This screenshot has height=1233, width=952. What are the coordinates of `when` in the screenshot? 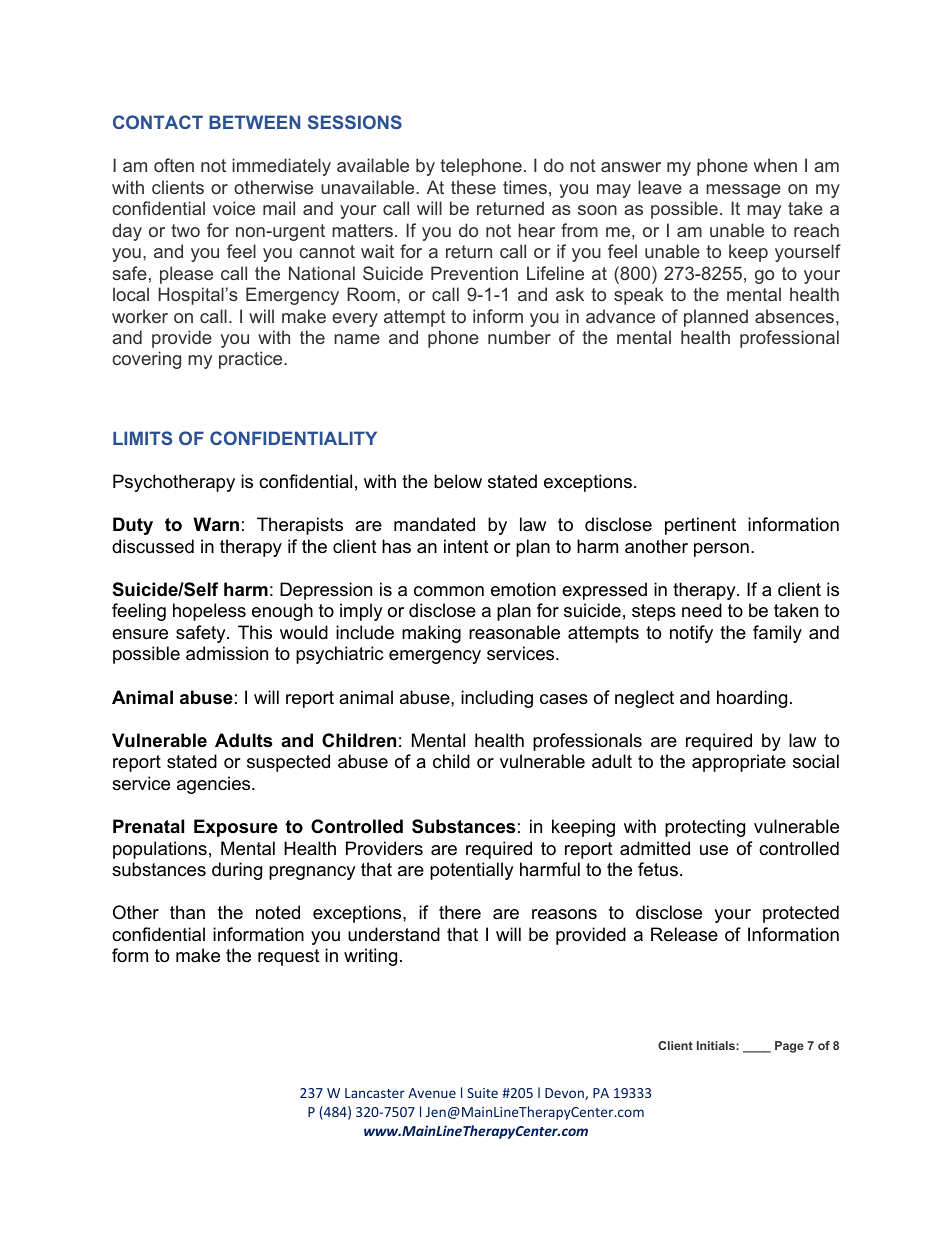 It's located at (775, 165).
